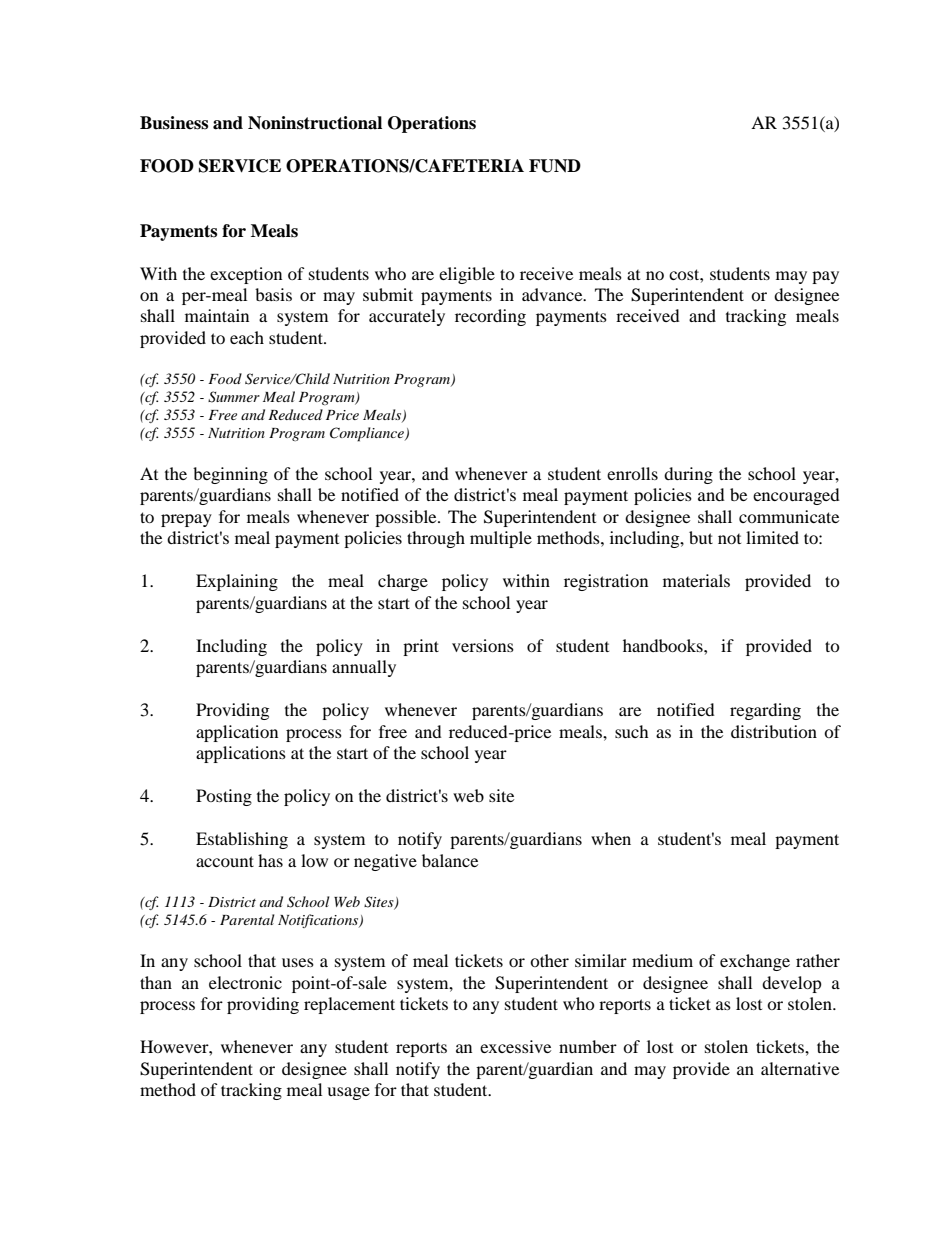  What do you see at coordinates (553, 294) in the image?
I see `advance` at bounding box center [553, 294].
